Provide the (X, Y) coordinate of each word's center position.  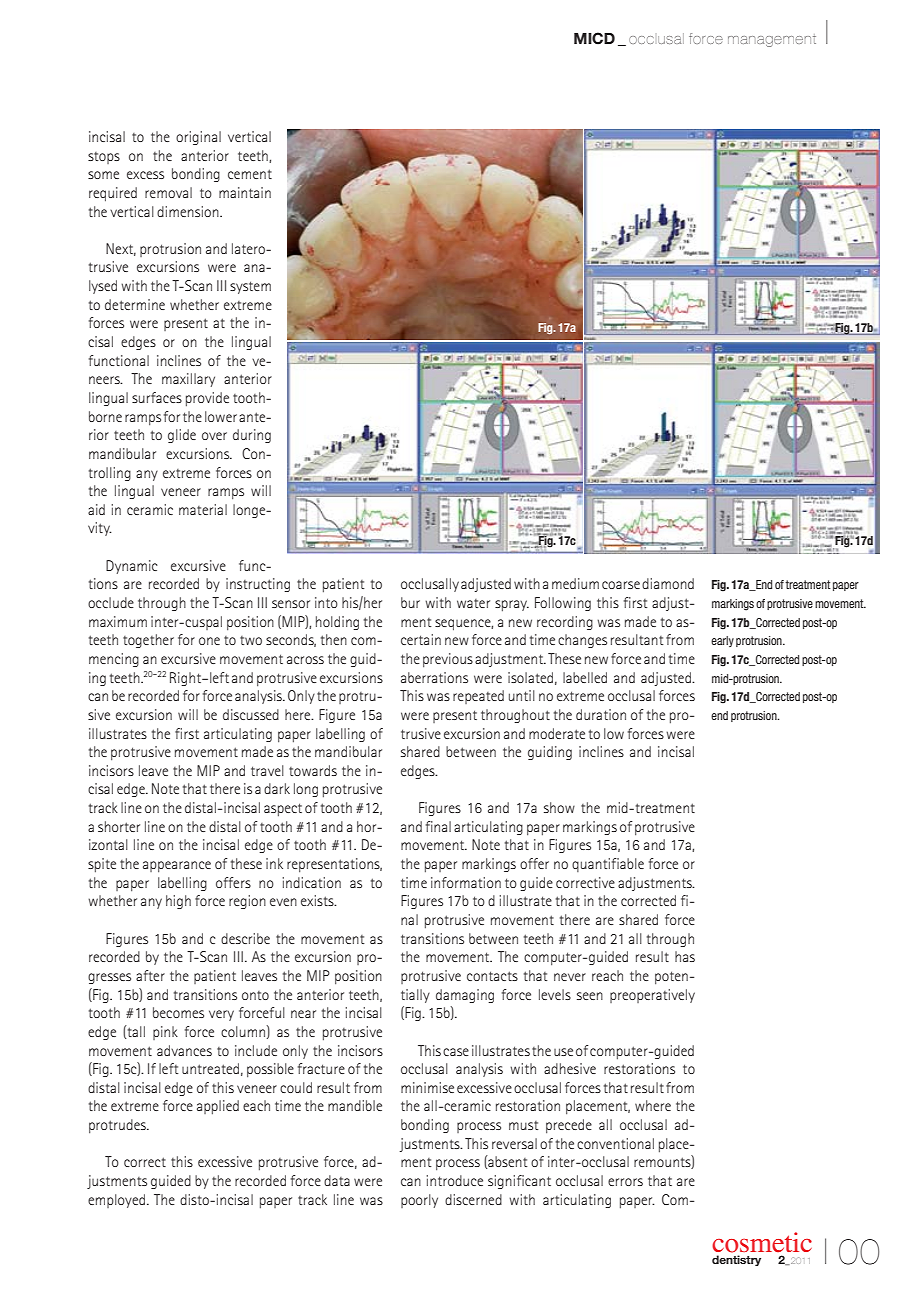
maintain (245, 192)
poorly (419, 1201)
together (148, 641)
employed (116, 1201)
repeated (478, 697)
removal (168, 192)
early (722, 641)
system (250, 287)
